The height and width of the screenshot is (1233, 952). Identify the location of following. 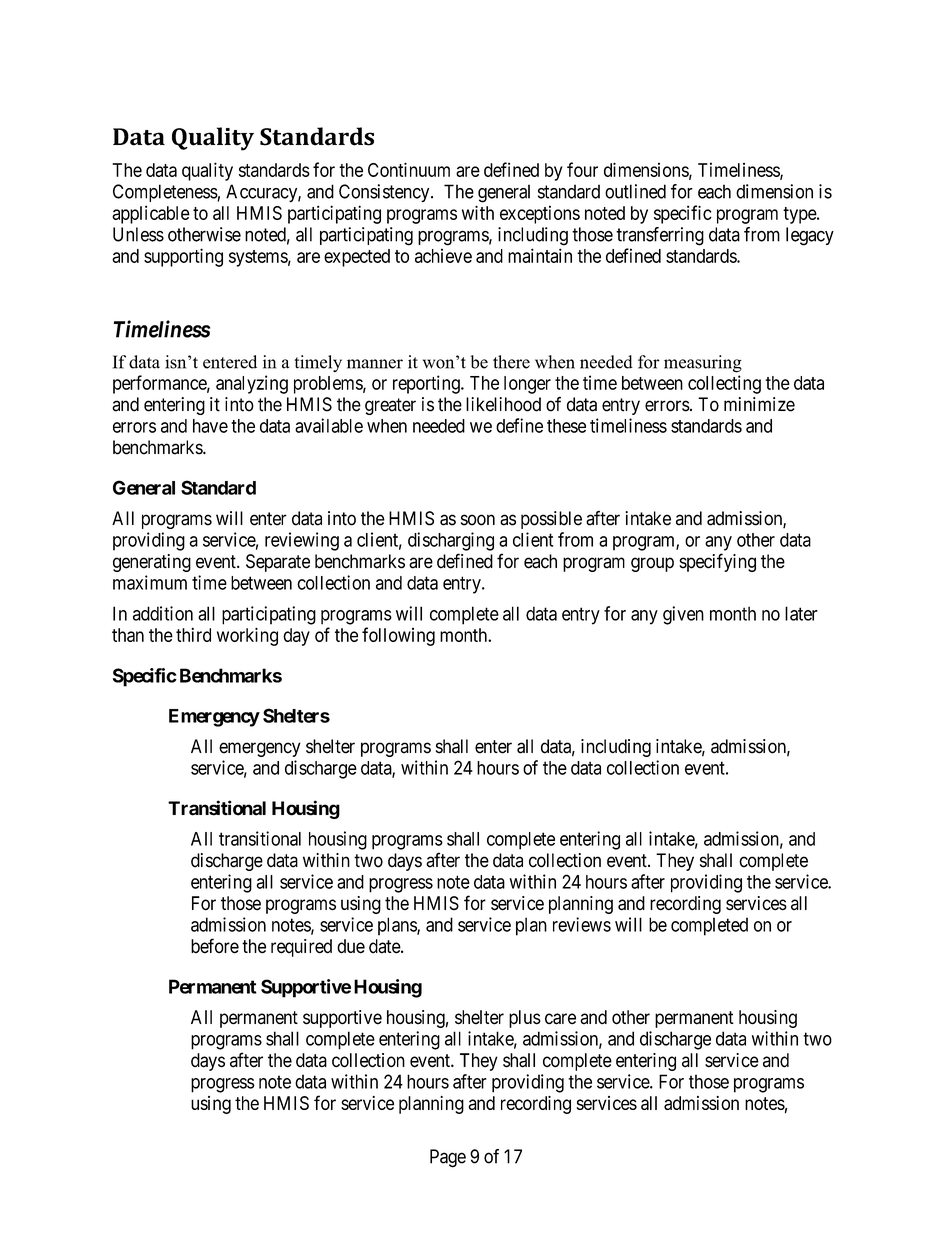
(398, 636).
